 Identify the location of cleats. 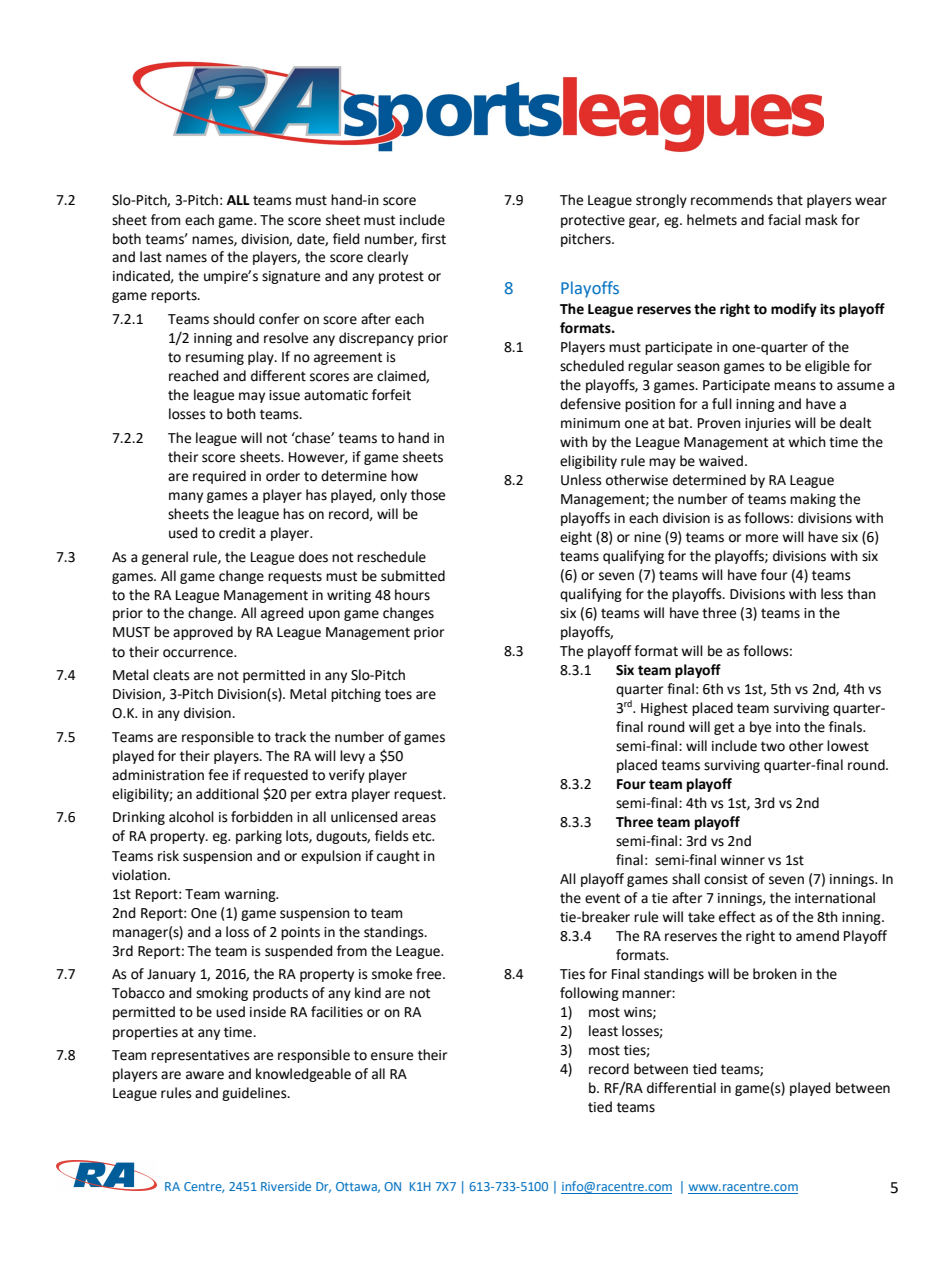
(171, 675).
